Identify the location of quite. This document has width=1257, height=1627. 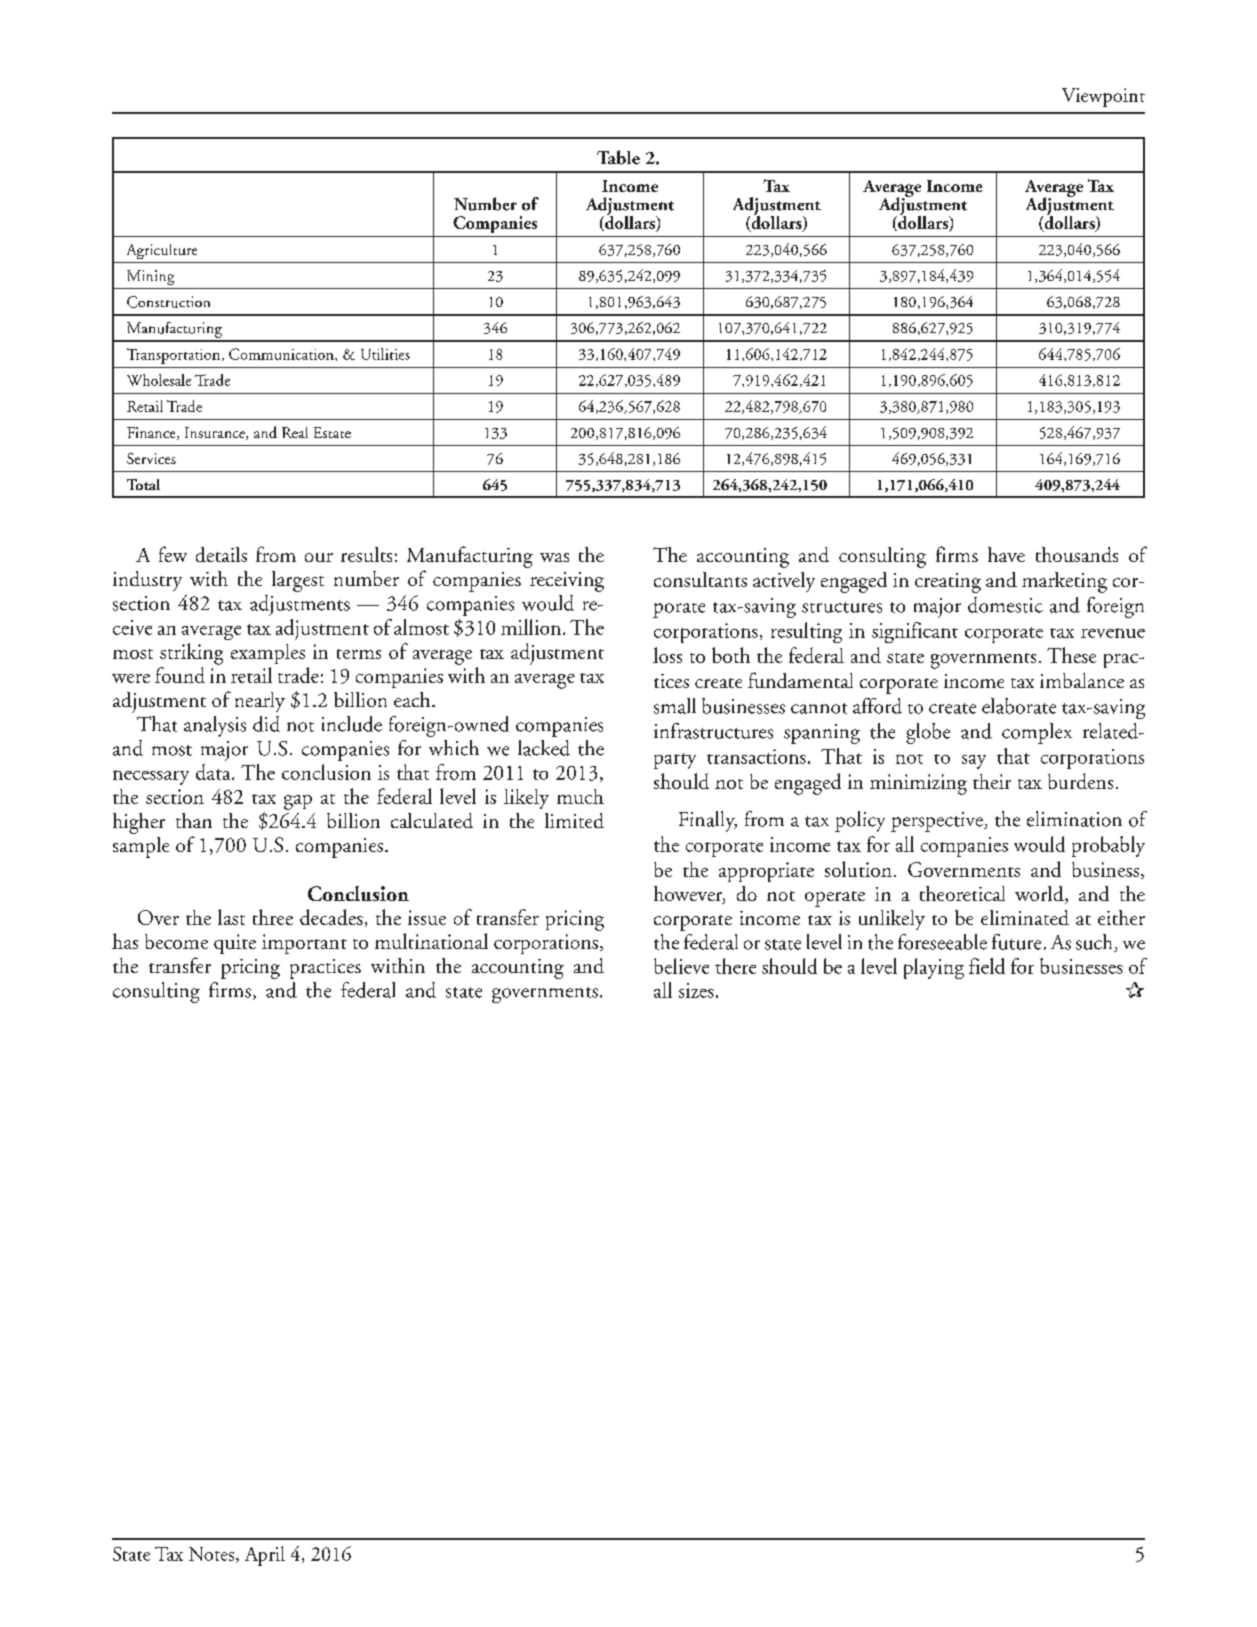
(235, 944).
